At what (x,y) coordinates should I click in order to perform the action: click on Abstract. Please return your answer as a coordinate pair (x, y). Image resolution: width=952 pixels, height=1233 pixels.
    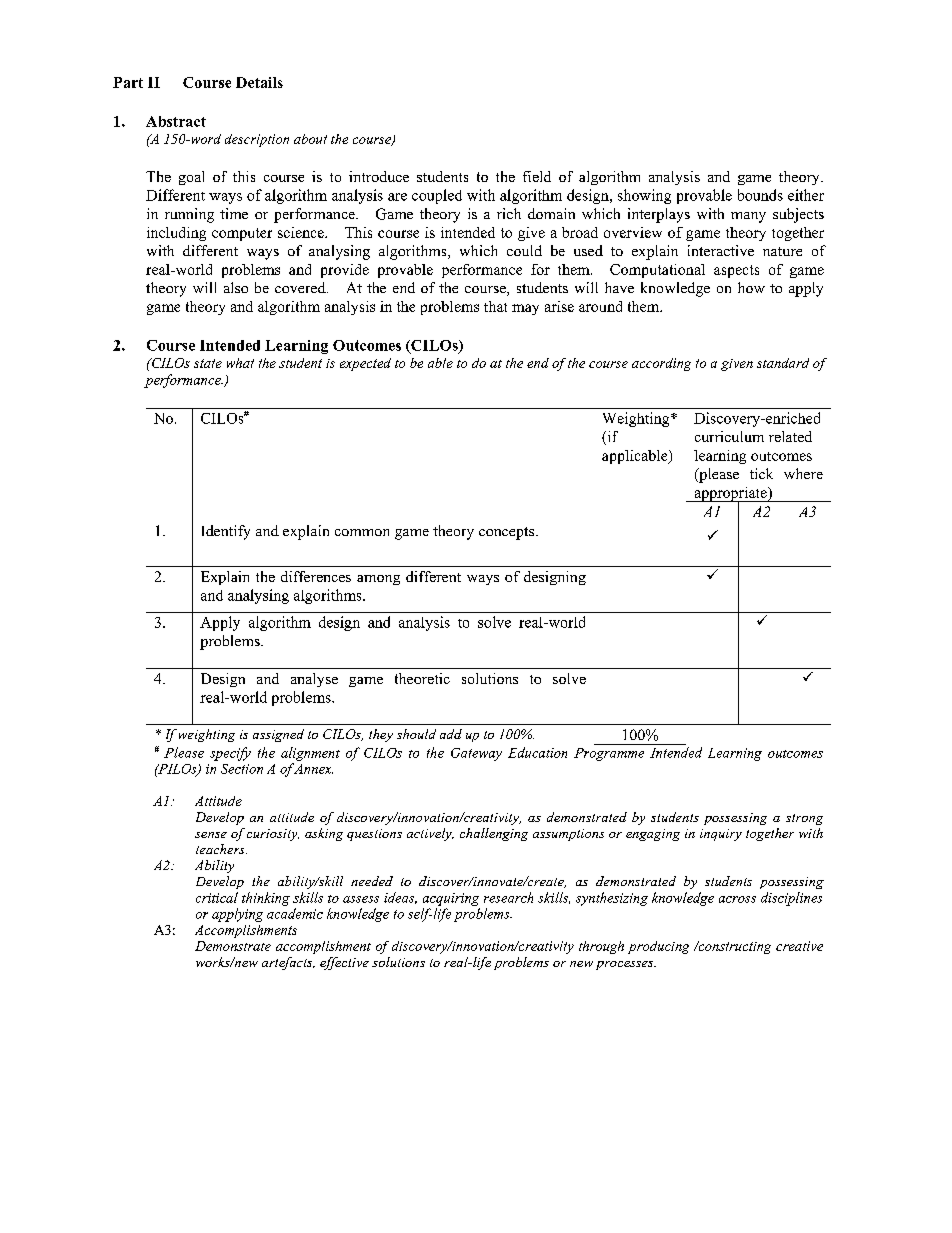
    Looking at the image, I should click on (176, 121).
